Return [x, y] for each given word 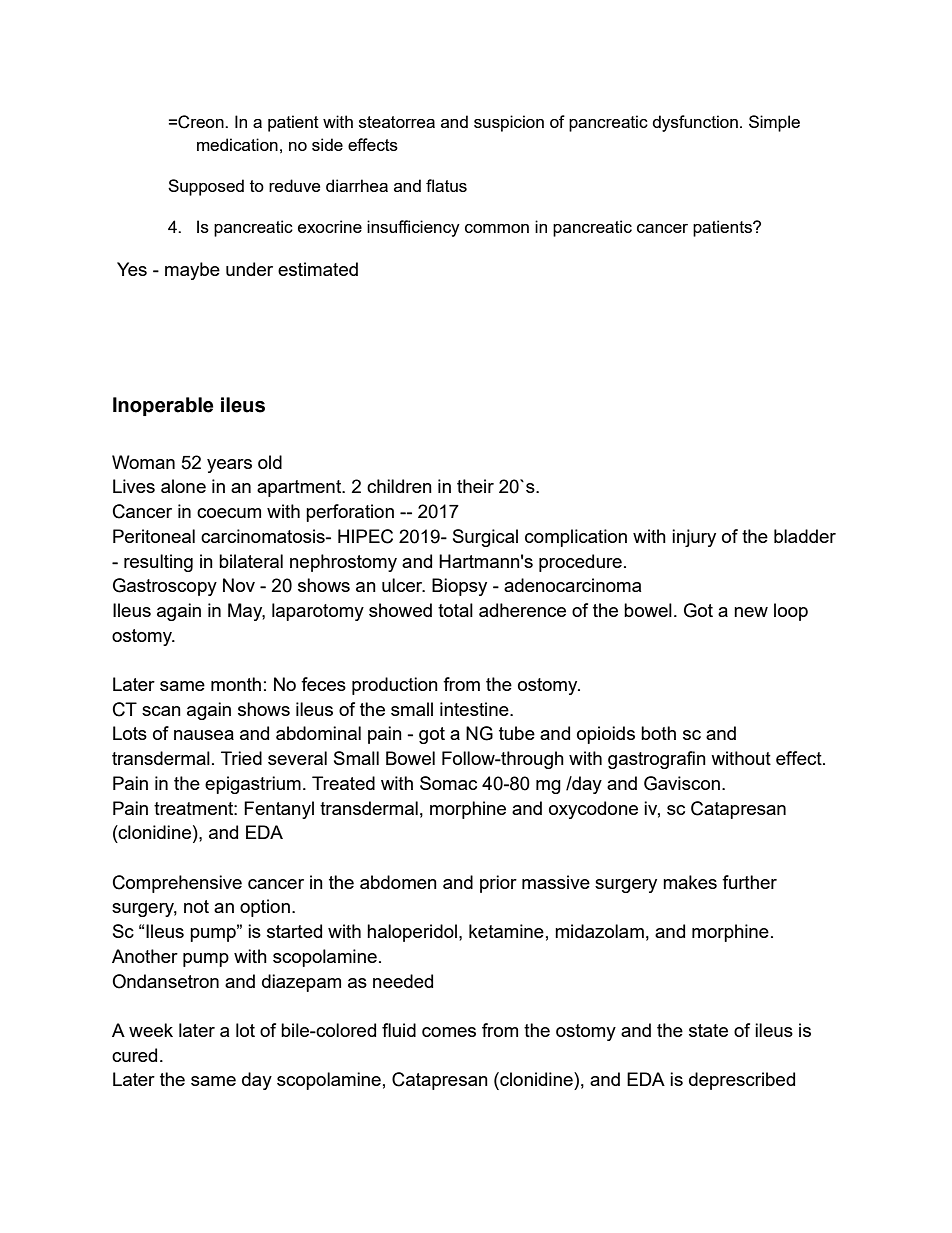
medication [237, 144]
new [751, 612]
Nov [239, 585]
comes [449, 1032]
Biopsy [459, 587]
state [708, 1030]
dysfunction [695, 123]
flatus [446, 185]
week [151, 1030]
